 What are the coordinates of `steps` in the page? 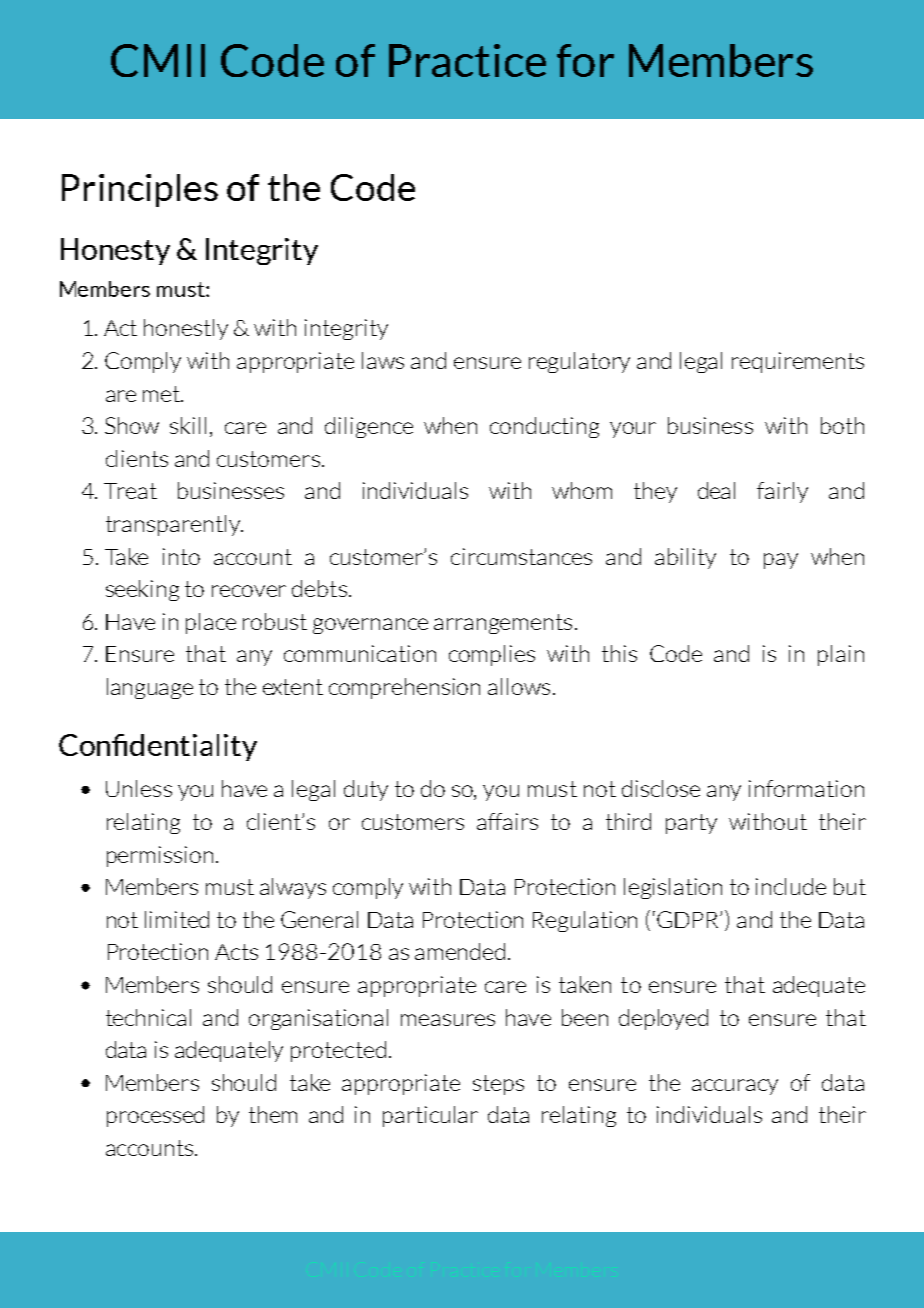 It's located at (498, 1085).
